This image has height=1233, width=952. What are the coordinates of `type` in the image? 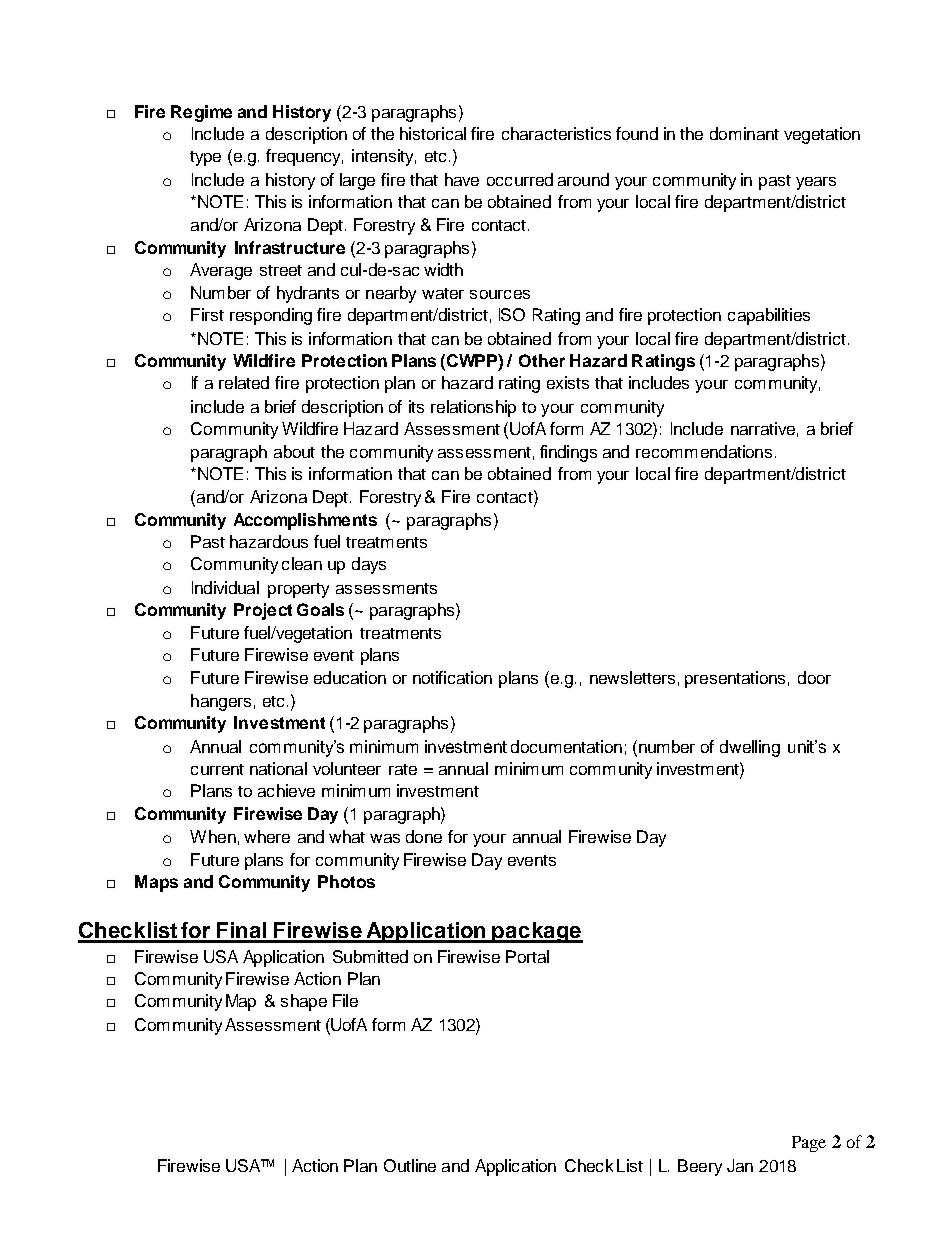 It's located at (205, 158).
